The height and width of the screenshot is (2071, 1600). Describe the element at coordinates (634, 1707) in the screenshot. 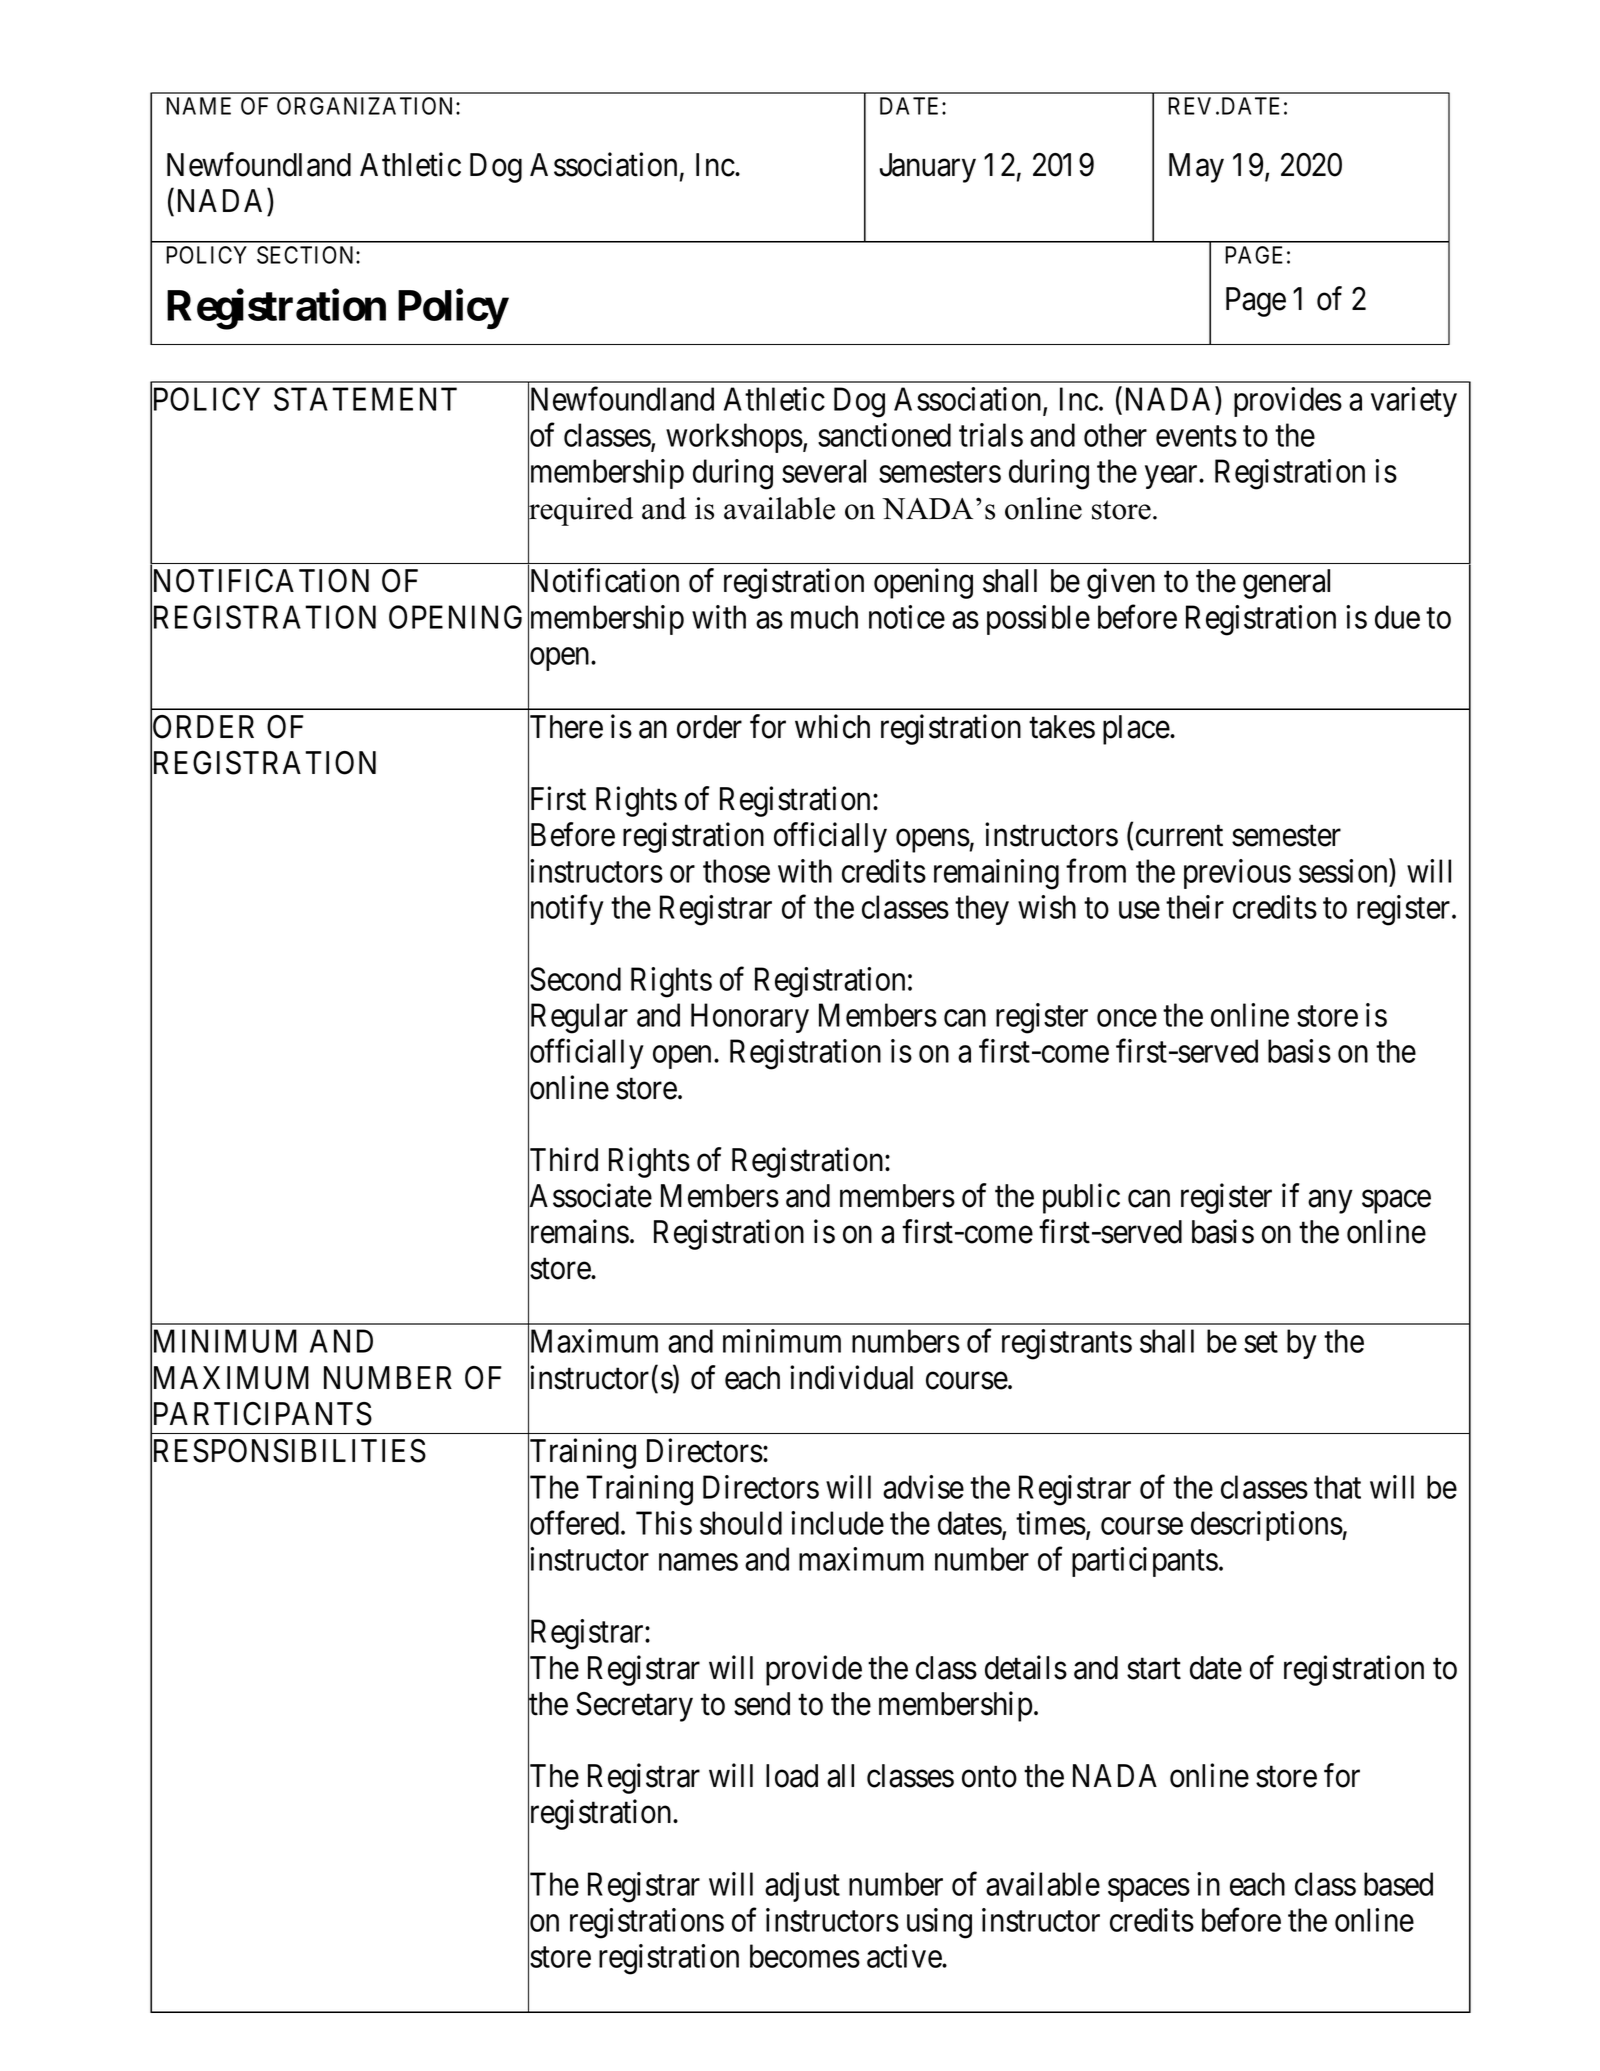

I see `Secretary` at that location.
